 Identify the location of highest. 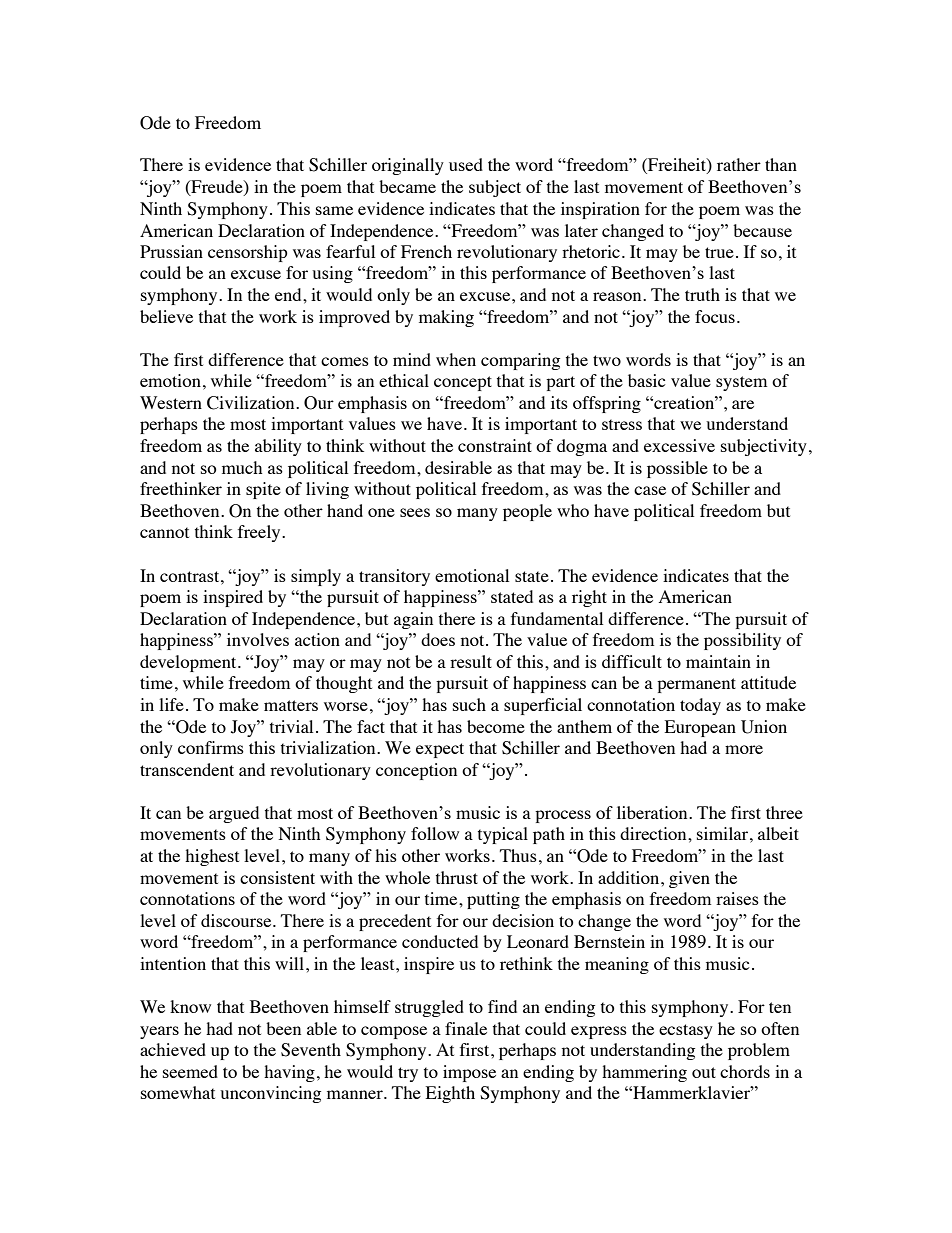
(212, 857).
